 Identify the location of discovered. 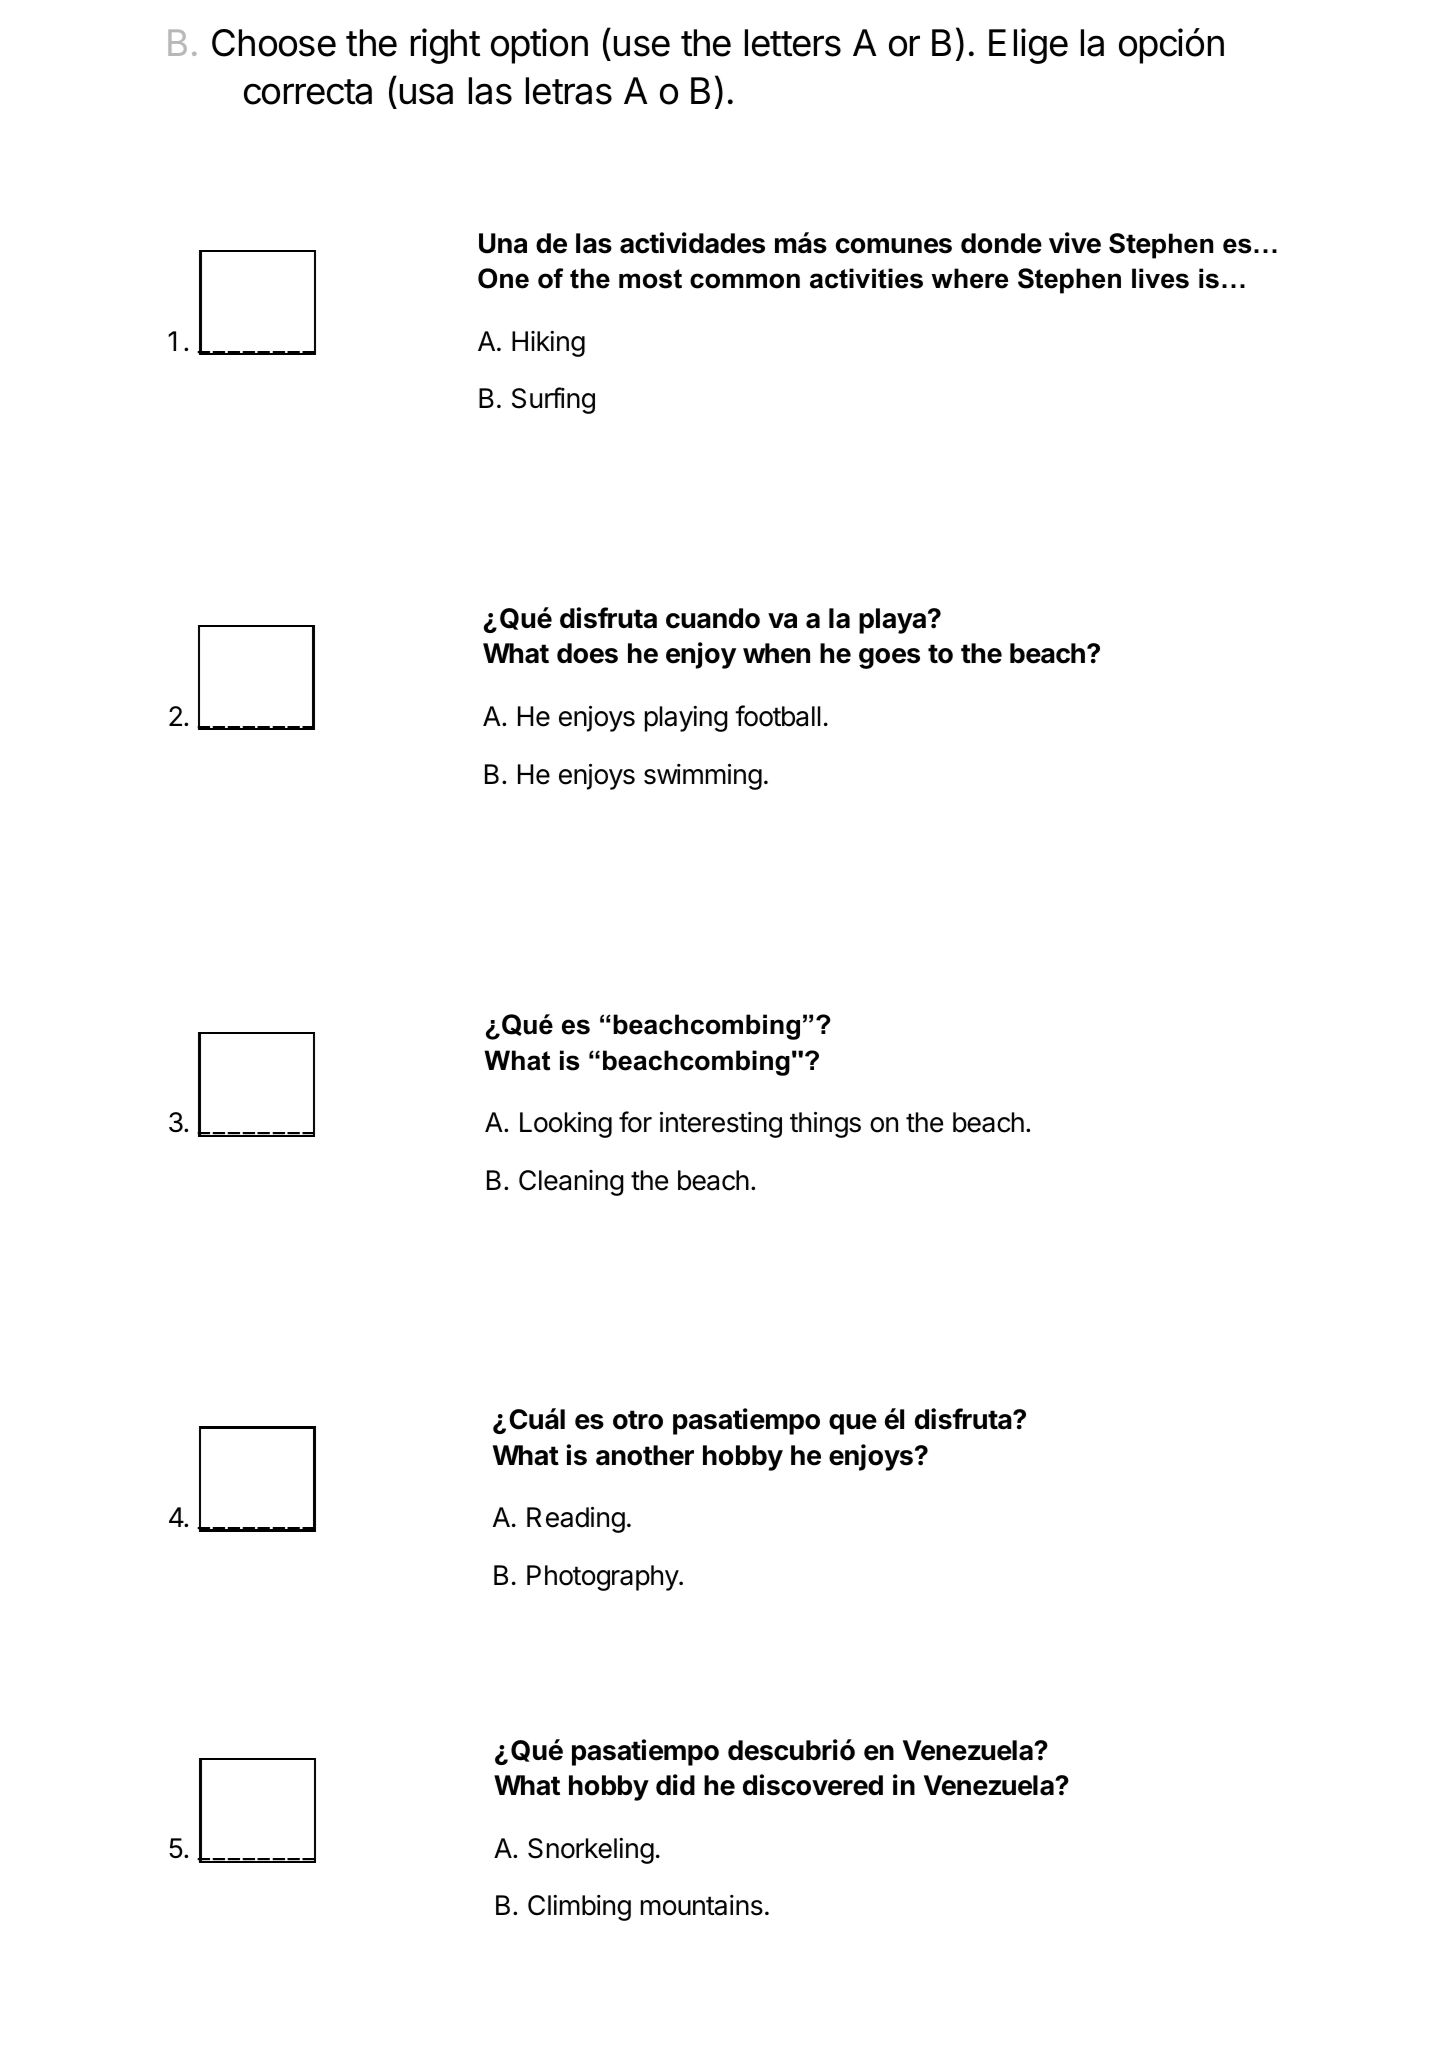
(813, 1785).
